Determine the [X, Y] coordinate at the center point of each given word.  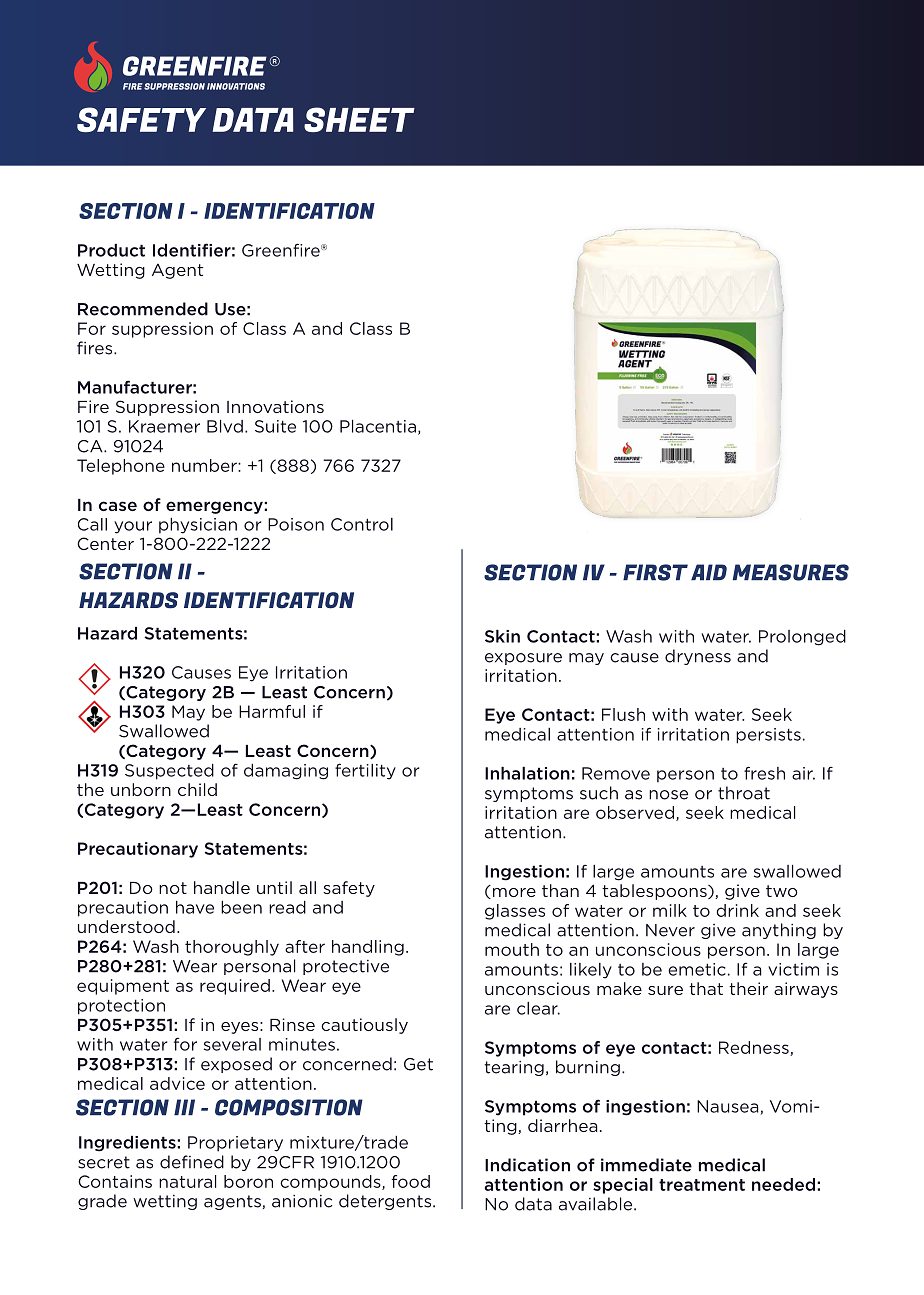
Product [111, 250]
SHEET [359, 119]
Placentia [378, 426]
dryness [698, 657]
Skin [502, 636]
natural [187, 1181]
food [410, 1181]
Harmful [272, 711]
